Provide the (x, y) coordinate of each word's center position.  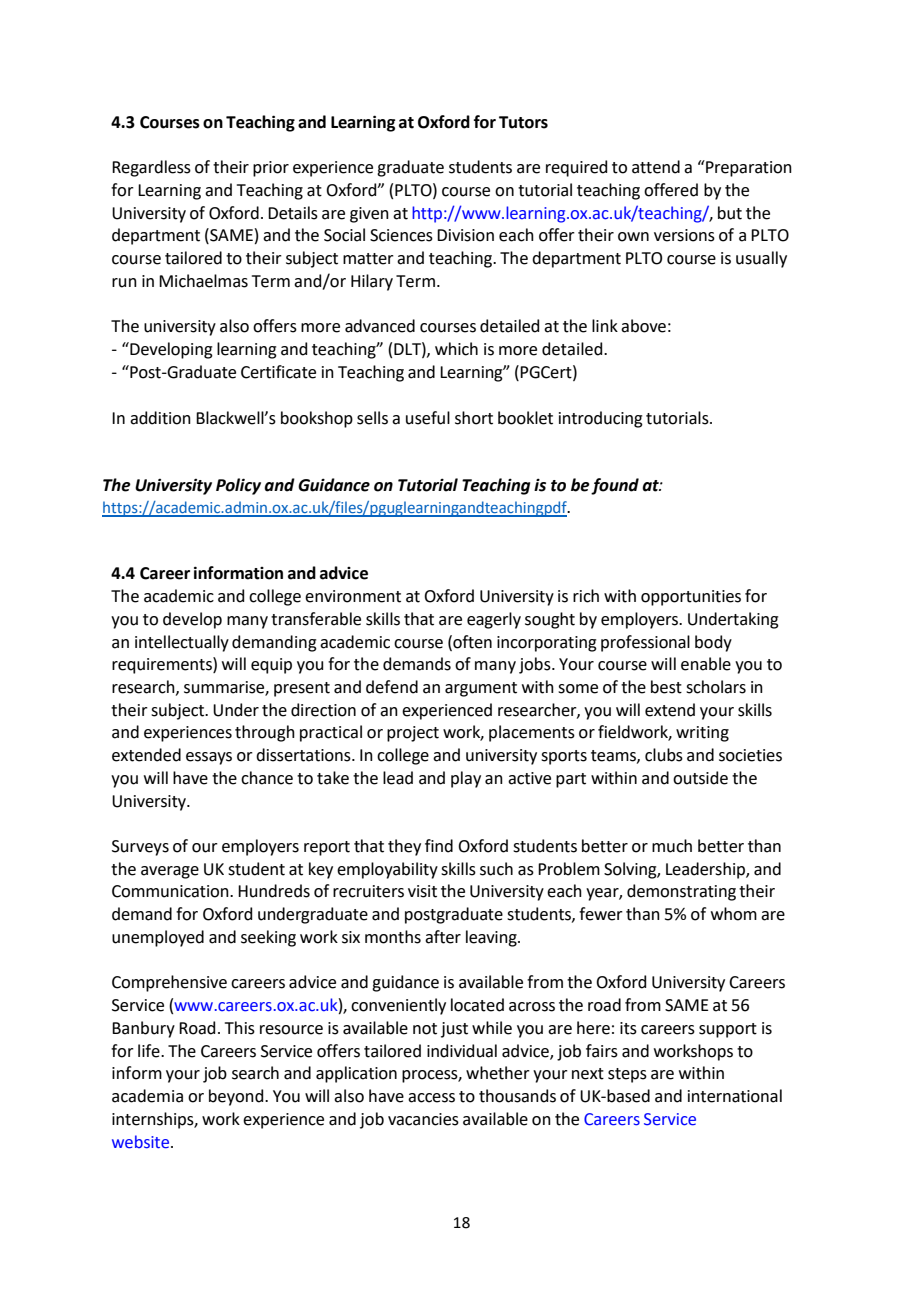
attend (656, 167)
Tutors (523, 122)
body (713, 643)
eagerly (494, 620)
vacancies (423, 1119)
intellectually (182, 643)
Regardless (151, 168)
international (735, 1096)
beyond (237, 1097)
